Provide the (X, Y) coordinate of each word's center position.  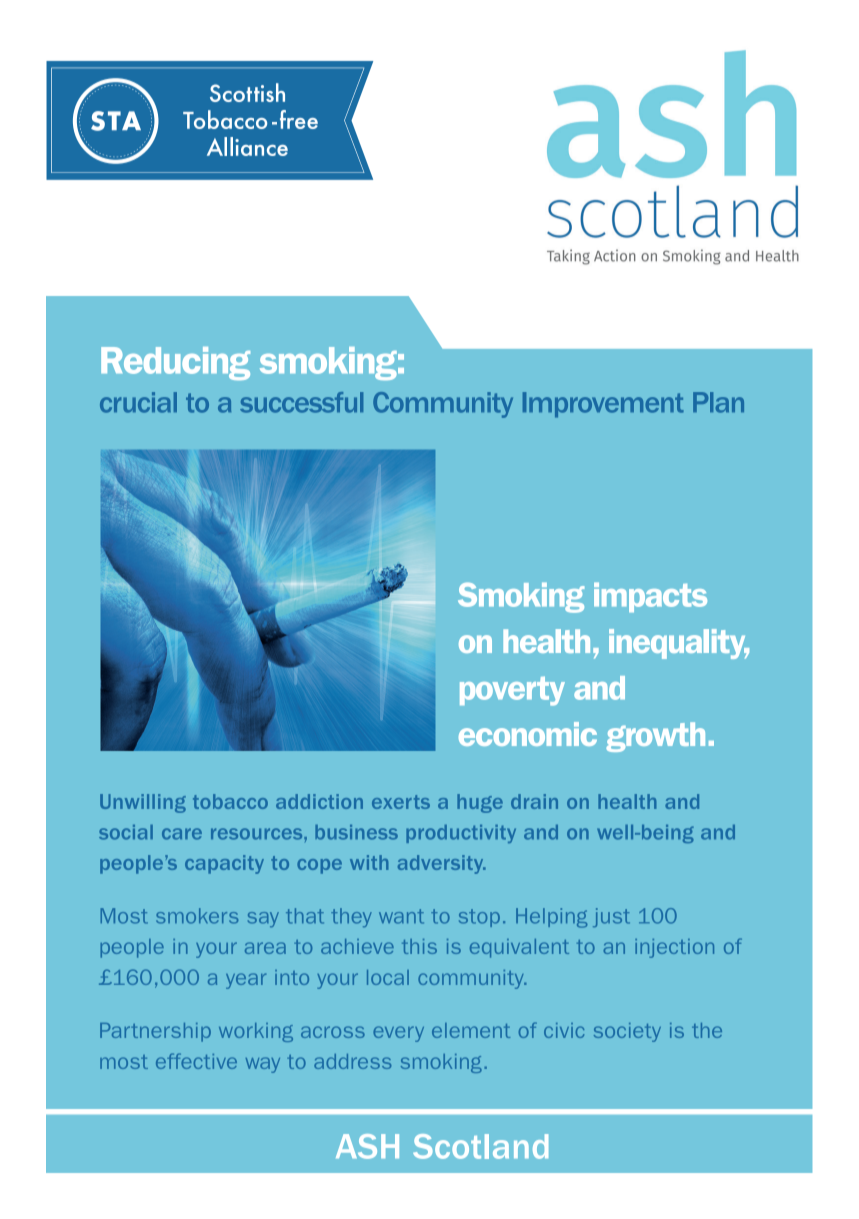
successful (301, 402)
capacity (224, 864)
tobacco (230, 801)
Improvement (603, 405)
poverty (512, 691)
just (611, 917)
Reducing (175, 363)
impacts (650, 597)
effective (196, 1061)
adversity (442, 864)
